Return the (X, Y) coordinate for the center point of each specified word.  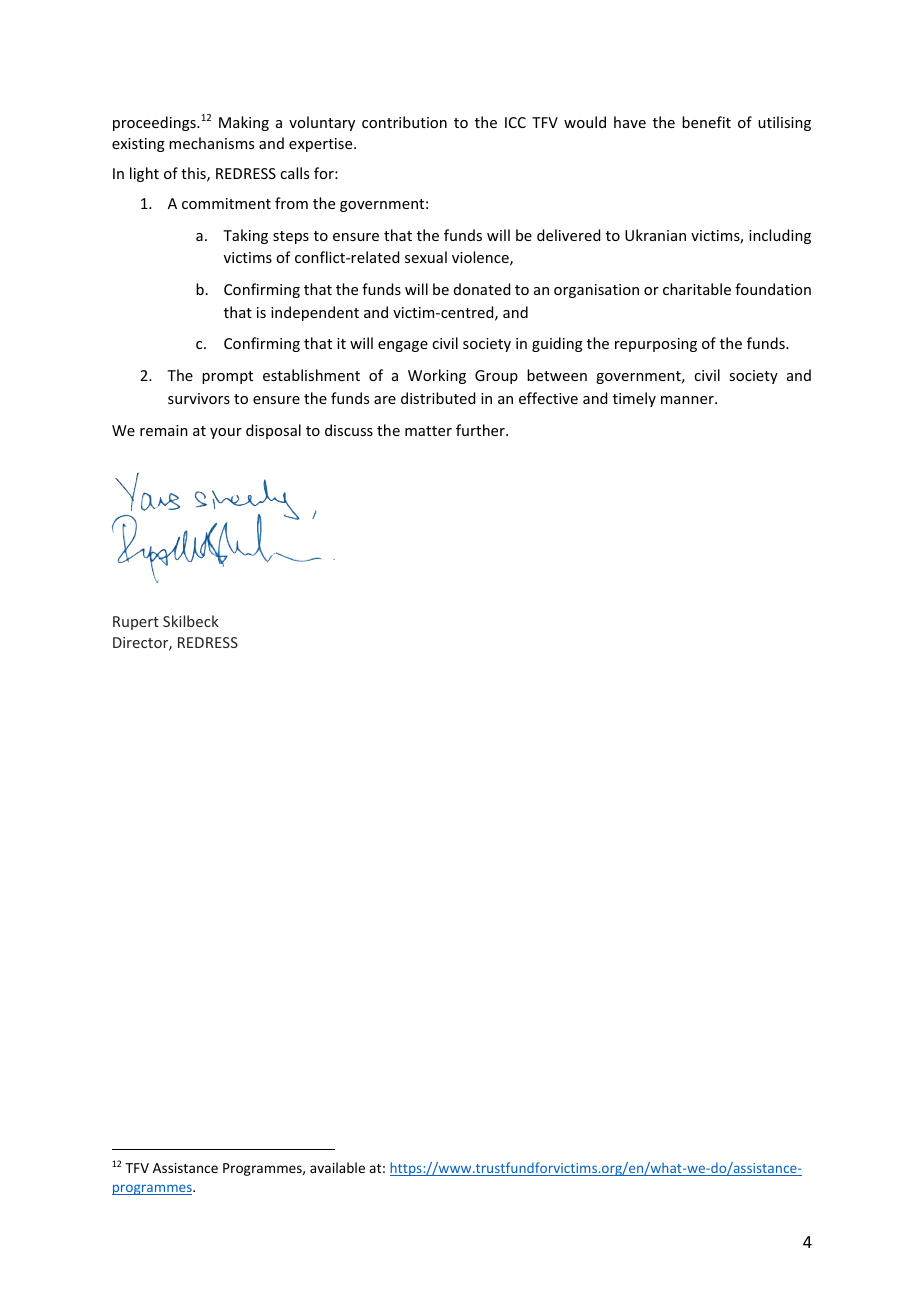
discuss (349, 430)
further (481, 430)
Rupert (136, 623)
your (226, 433)
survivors (199, 398)
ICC (515, 122)
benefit (706, 122)
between (557, 375)
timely (634, 399)
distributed (438, 398)
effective (548, 398)
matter (428, 431)
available (337, 1167)
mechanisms (211, 143)
